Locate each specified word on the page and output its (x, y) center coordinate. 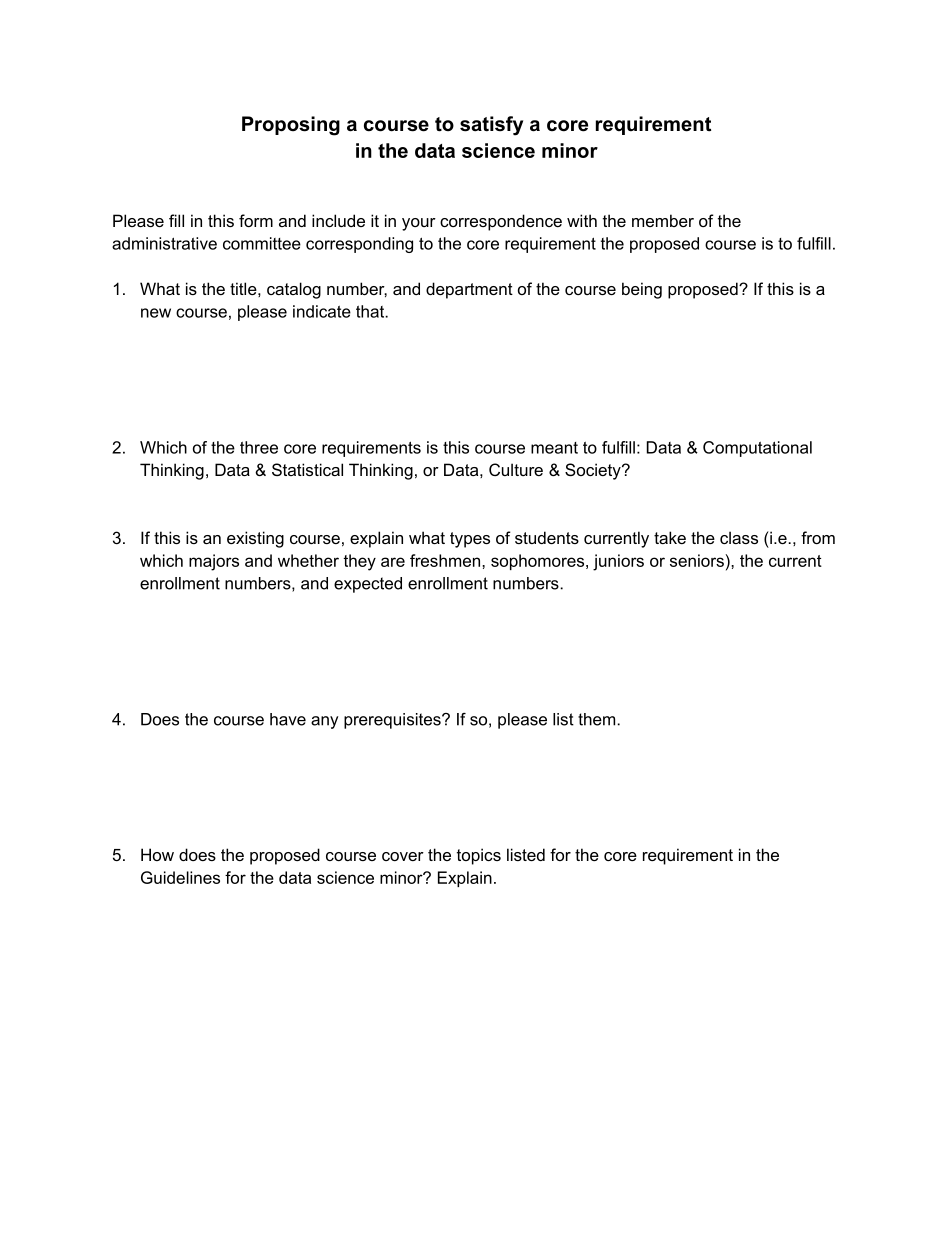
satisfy (491, 126)
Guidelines (180, 877)
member (663, 220)
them (598, 719)
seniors (697, 560)
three (259, 447)
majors (214, 562)
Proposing (291, 126)
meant (554, 448)
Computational (757, 449)
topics (479, 856)
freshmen (445, 560)
